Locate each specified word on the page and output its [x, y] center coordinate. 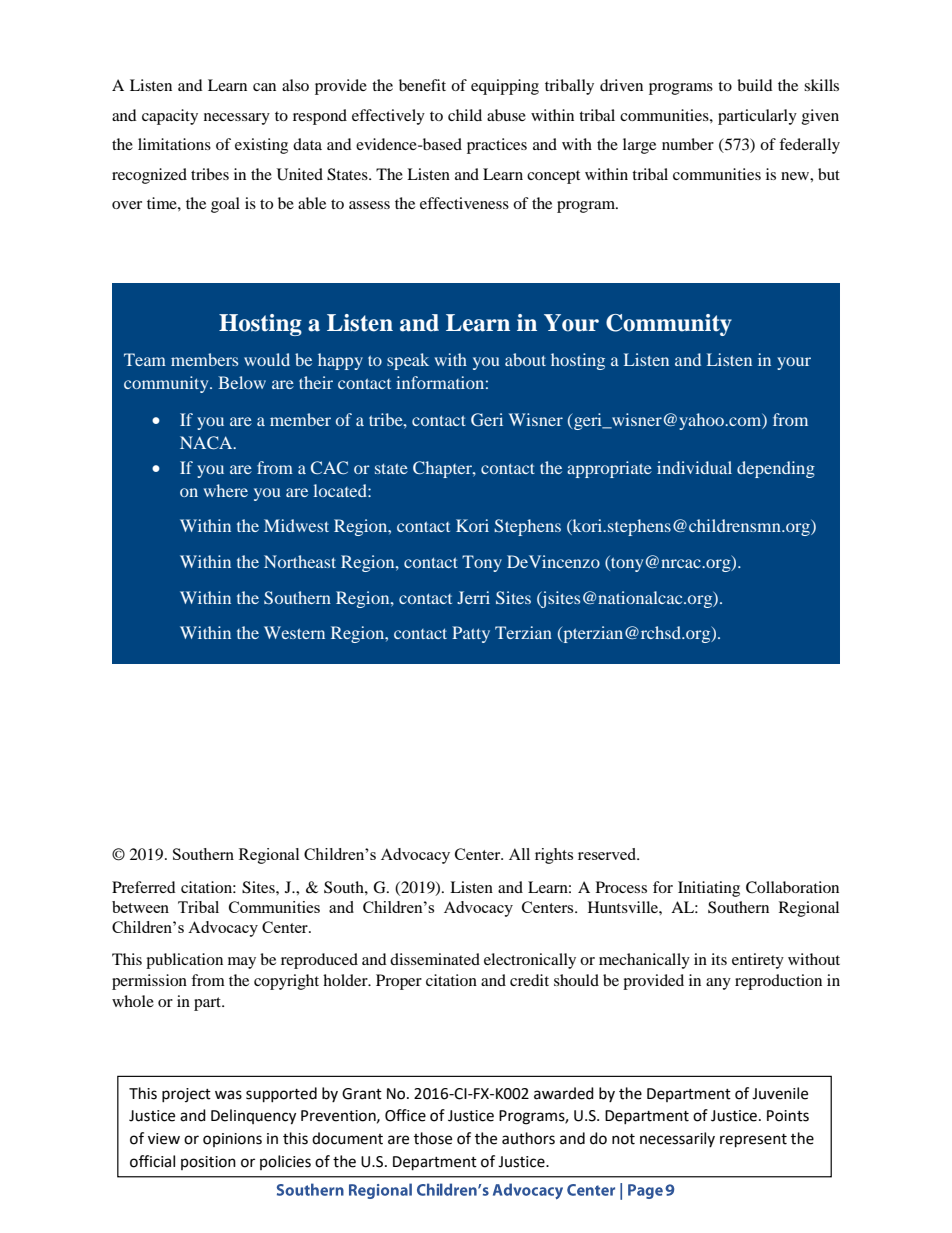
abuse [506, 115]
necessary [237, 119]
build [755, 85]
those [433, 1138]
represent [753, 1141]
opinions [232, 1140]
